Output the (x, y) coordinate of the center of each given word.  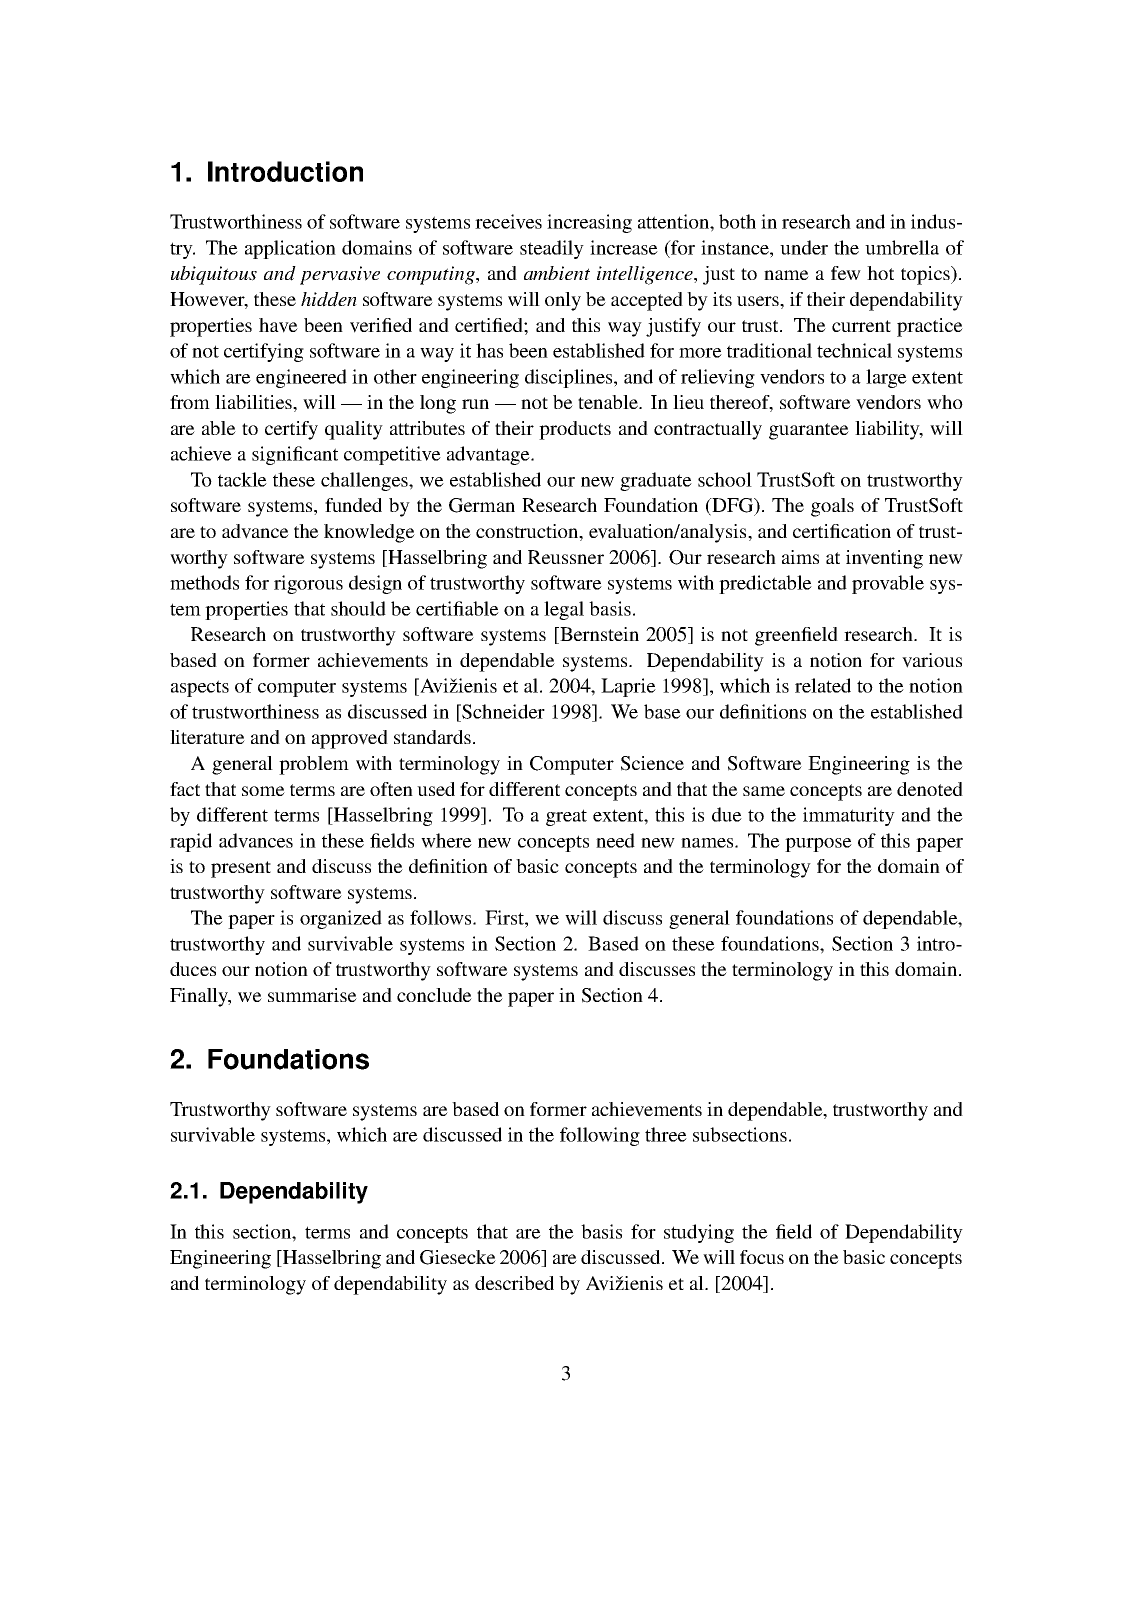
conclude (434, 995)
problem (314, 765)
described (514, 1283)
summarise (312, 995)
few (846, 273)
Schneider (502, 711)
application (290, 249)
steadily (552, 249)
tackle (242, 479)
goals (832, 507)
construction (528, 532)
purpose (818, 845)
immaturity (849, 816)
